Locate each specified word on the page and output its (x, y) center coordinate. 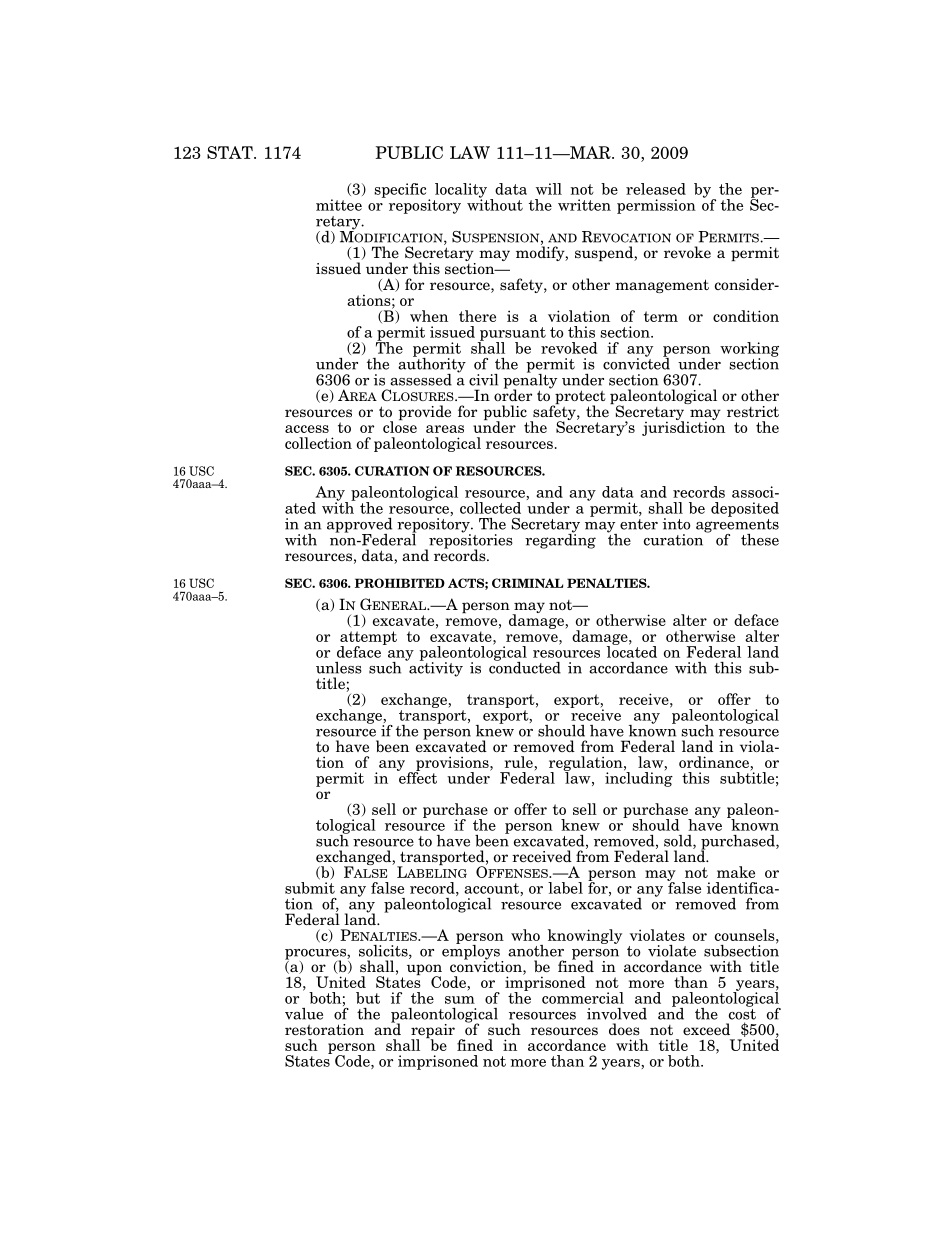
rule (519, 762)
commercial (583, 998)
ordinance (714, 762)
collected (490, 508)
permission (656, 206)
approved (359, 526)
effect (417, 776)
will (549, 189)
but (368, 998)
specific (400, 190)
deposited (745, 509)
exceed (706, 1029)
